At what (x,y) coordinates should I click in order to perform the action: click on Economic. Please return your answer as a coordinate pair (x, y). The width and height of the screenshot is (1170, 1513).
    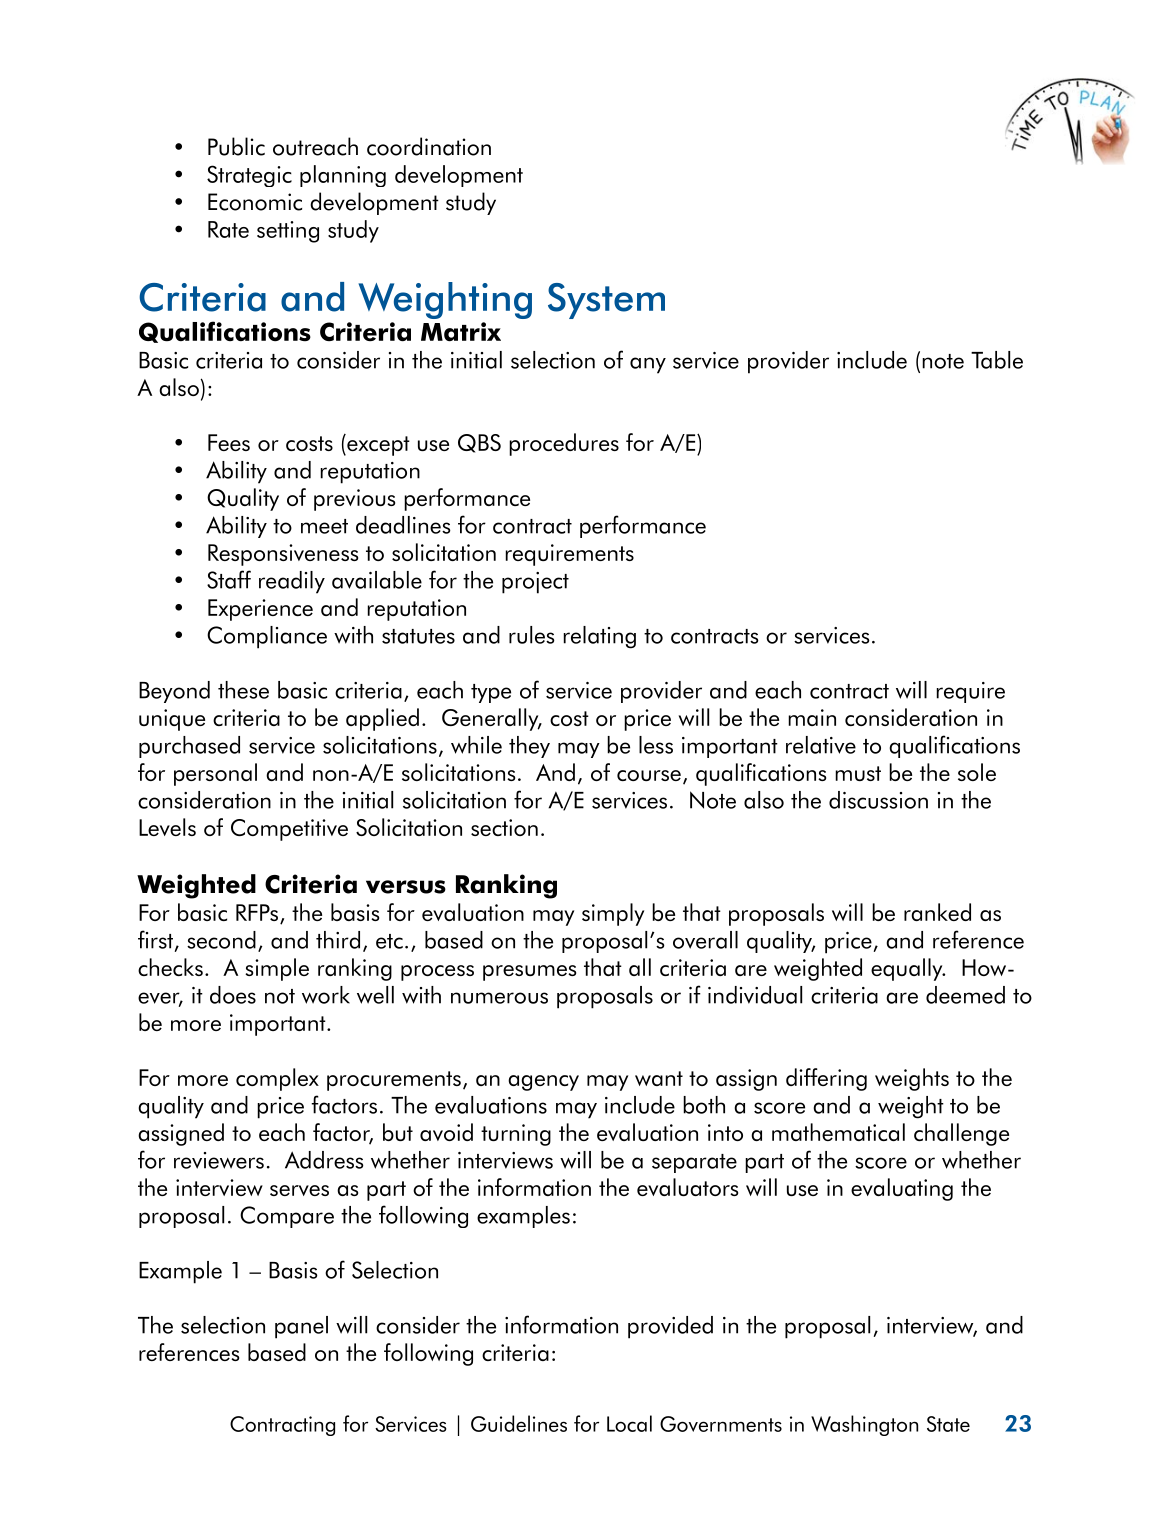
    Looking at the image, I should click on (255, 202).
